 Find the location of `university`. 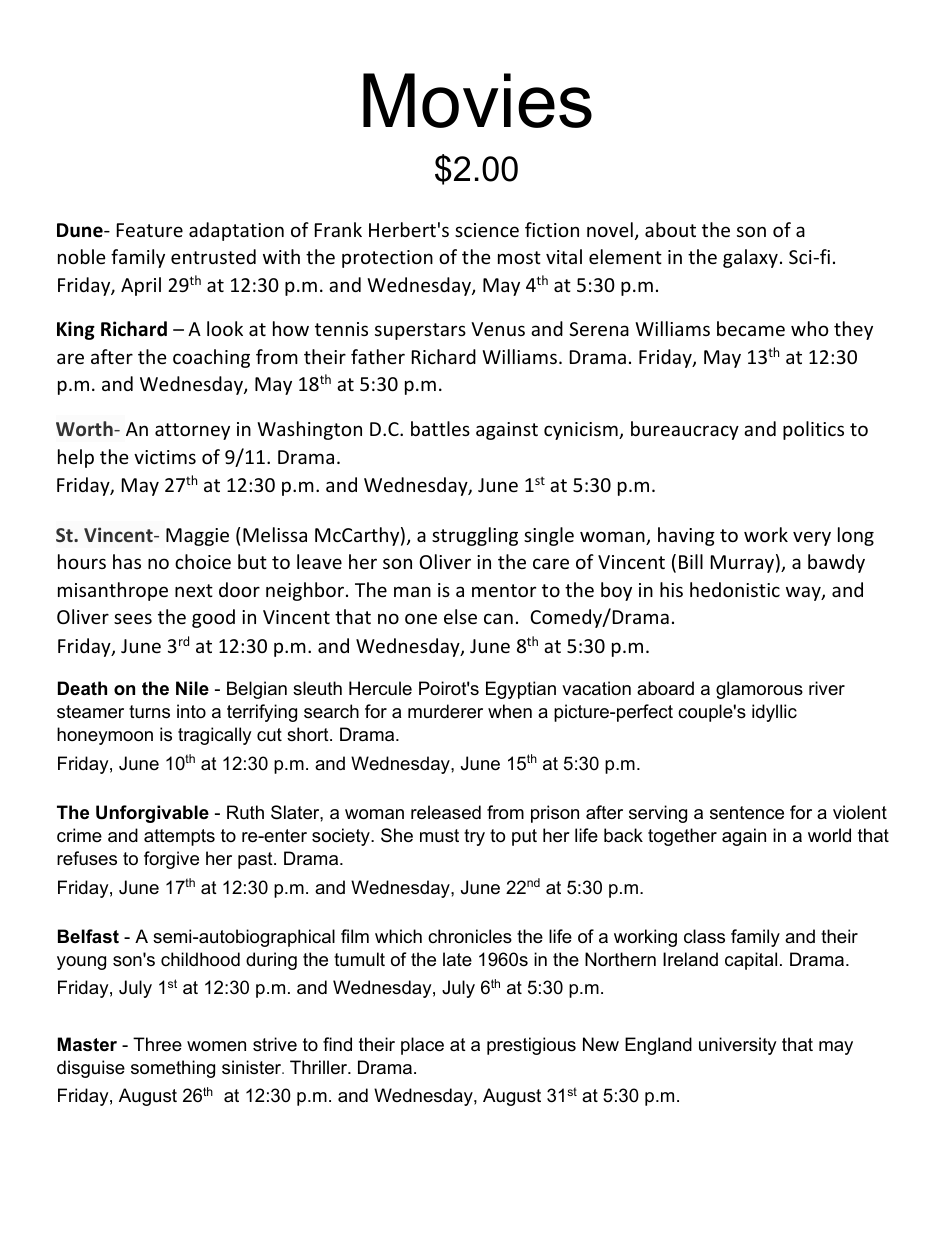

university is located at coordinates (738, 1046).
